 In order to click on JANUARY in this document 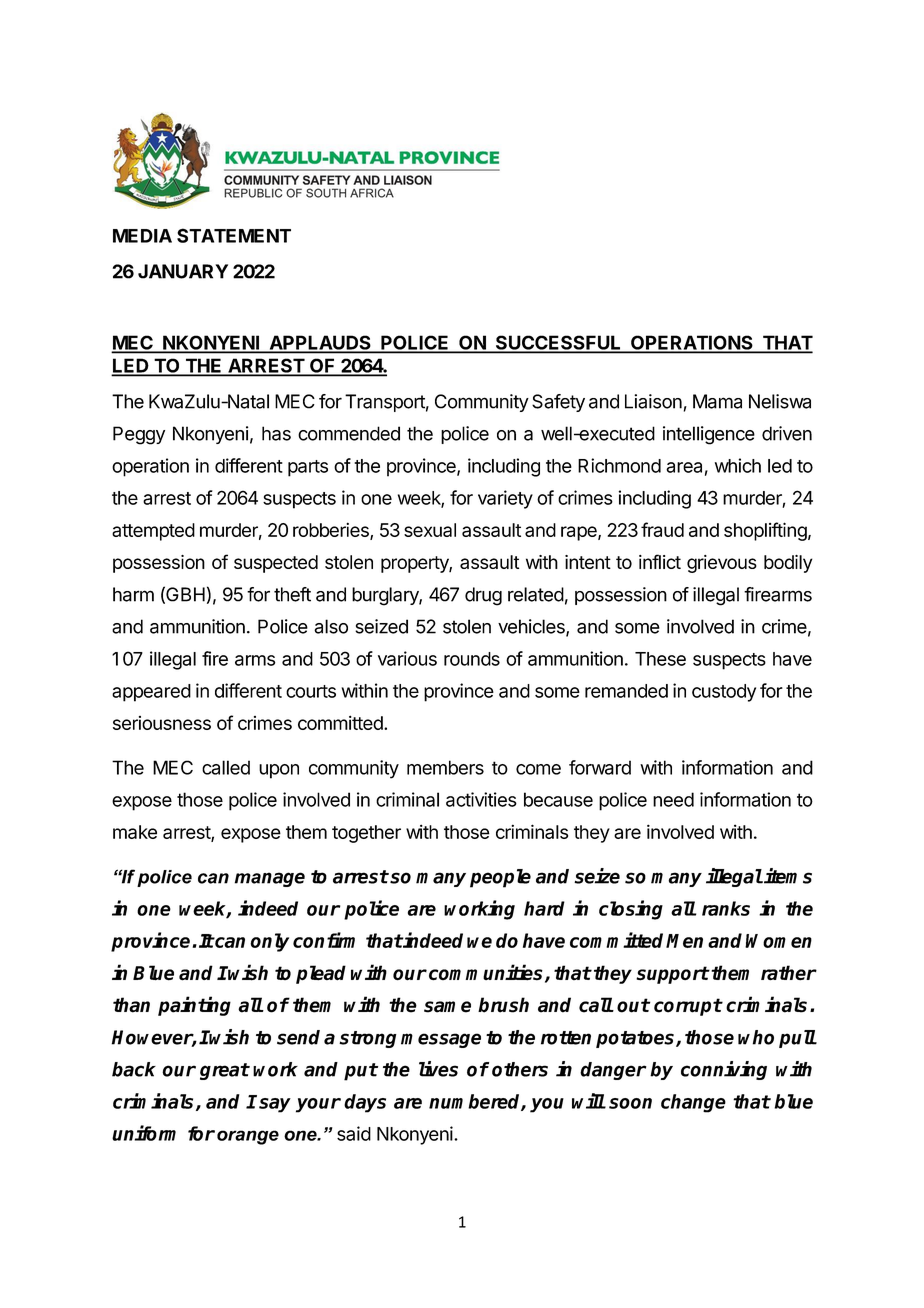, I will do `click(183, 271)`.
